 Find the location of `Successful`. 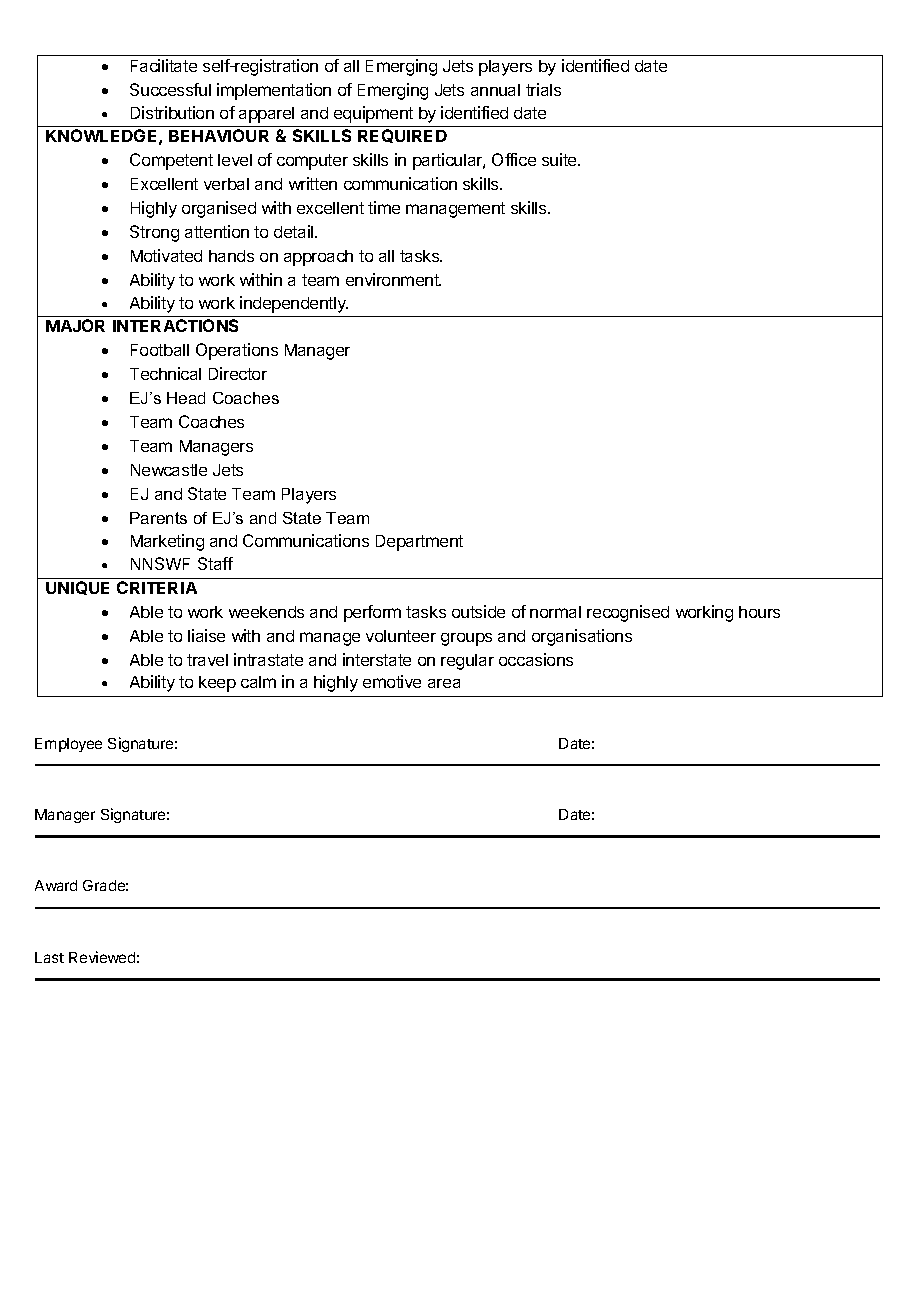

Successful is located at coordinates (170, 89).
